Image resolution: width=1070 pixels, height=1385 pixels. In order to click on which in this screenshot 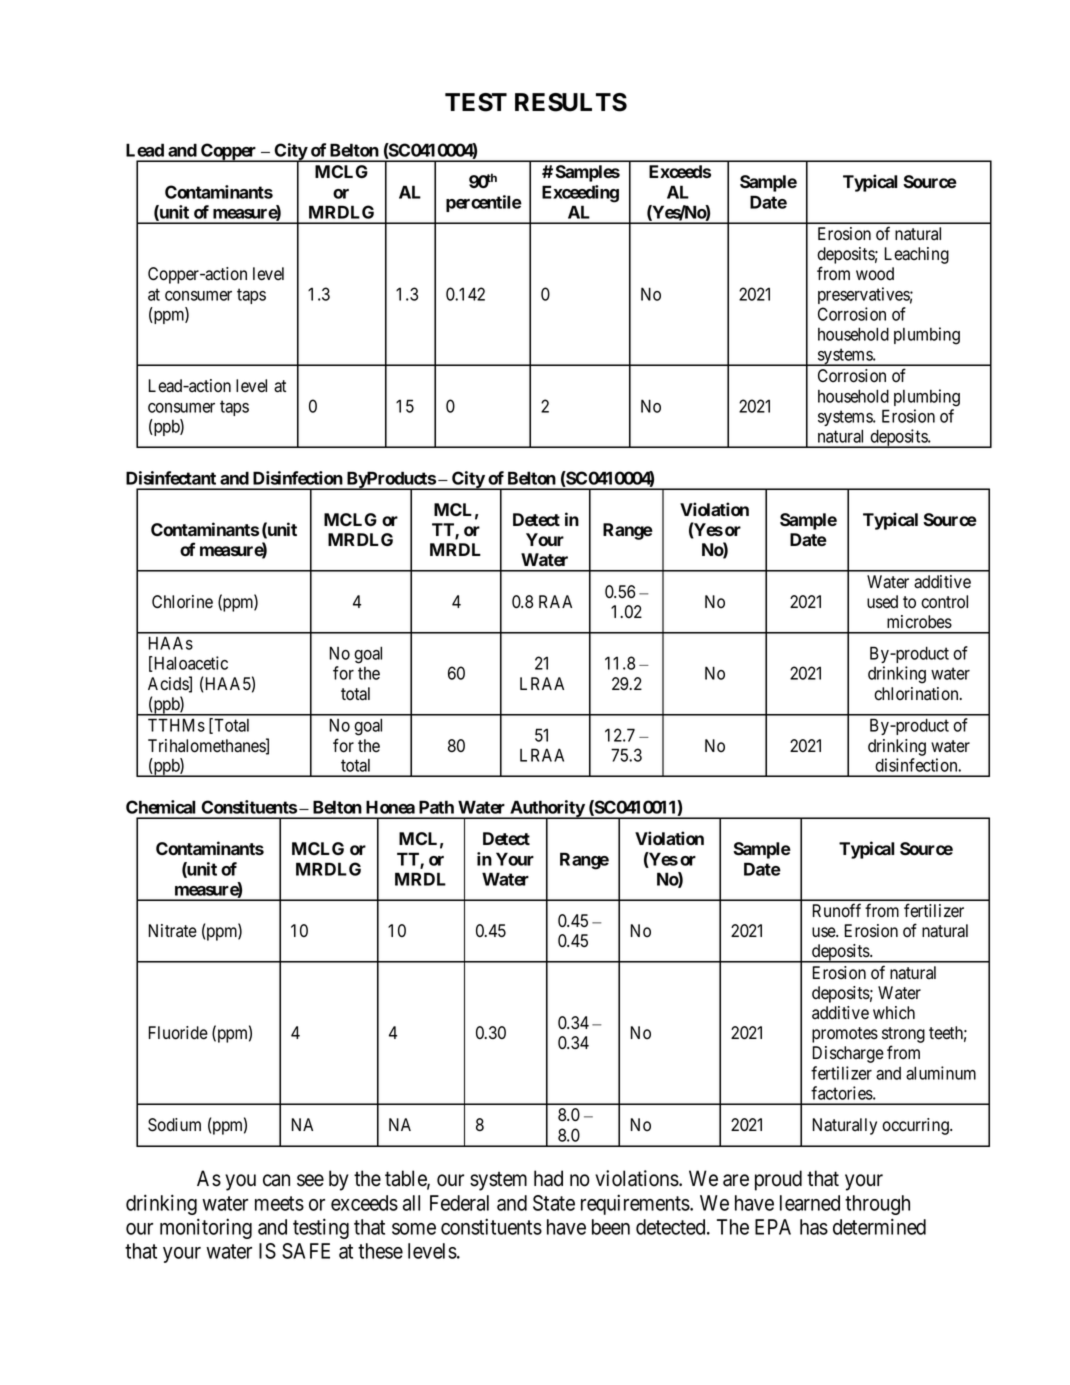, I will do `click(894, 1012)`.
